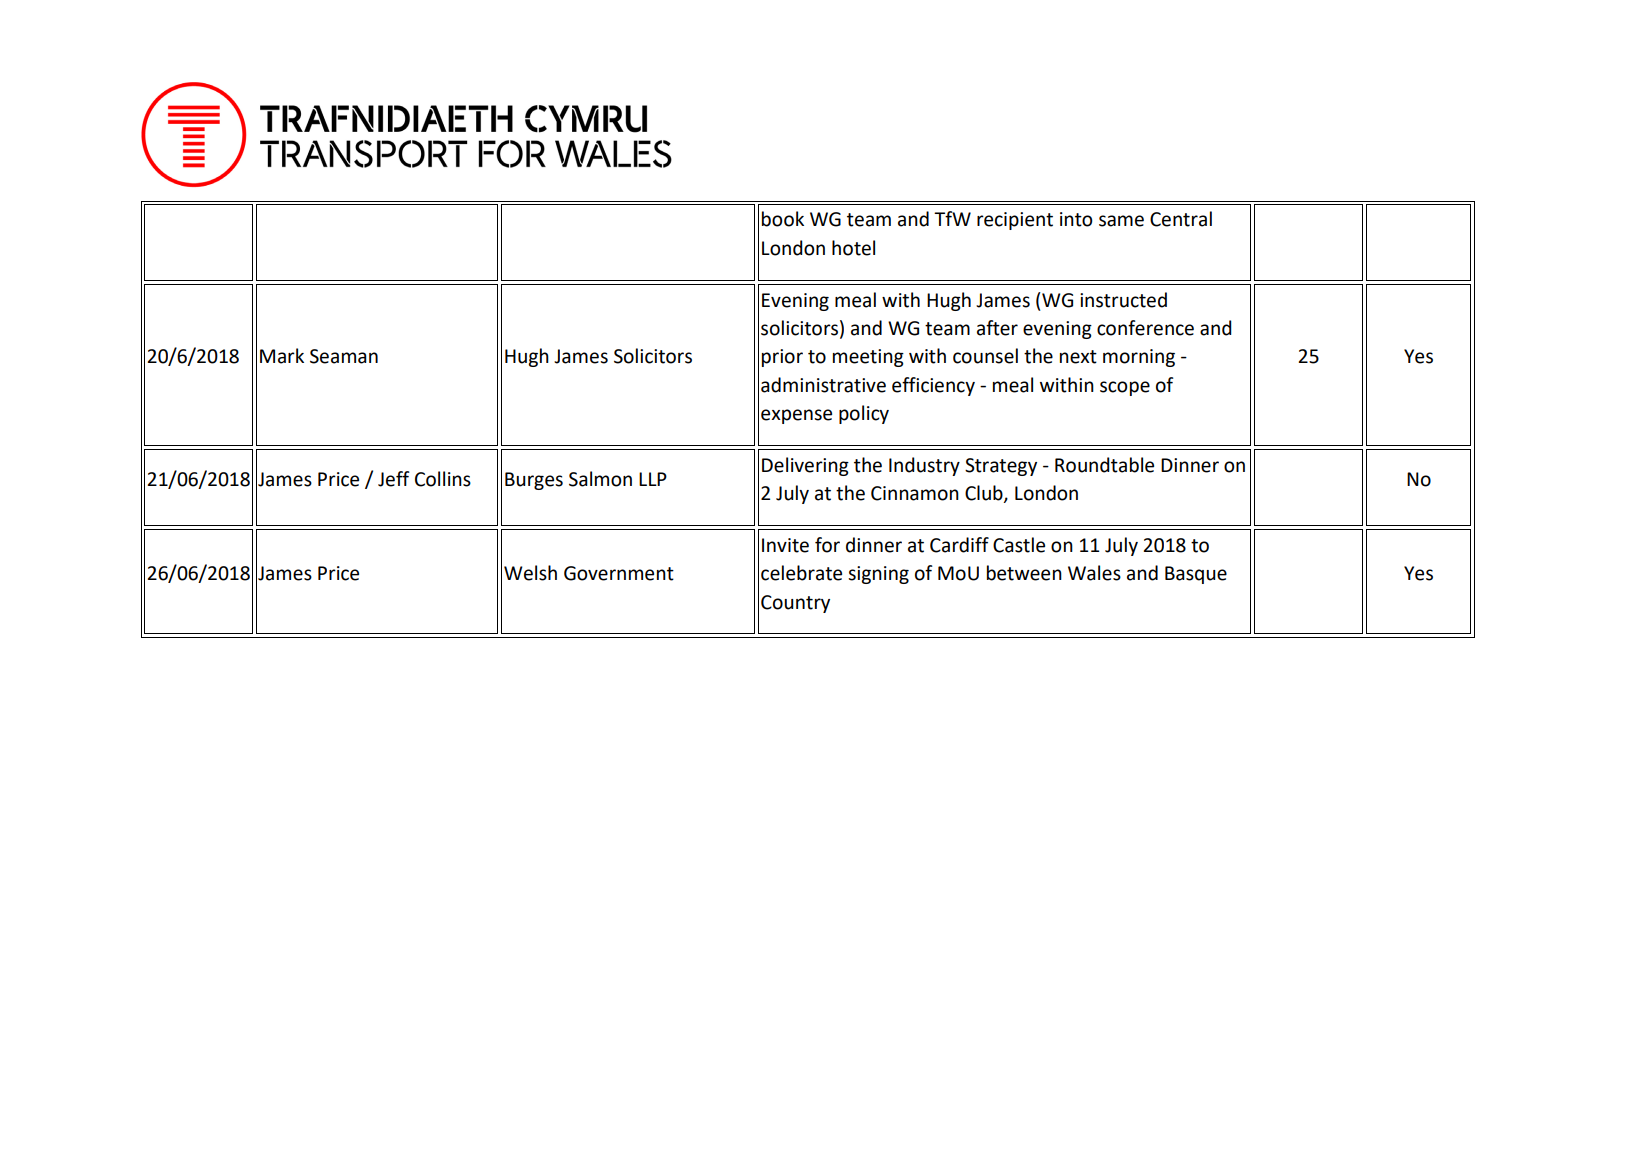  Describe the element at coordinates (1123, 300) in the screenshot. I see `instructed` at that location.
